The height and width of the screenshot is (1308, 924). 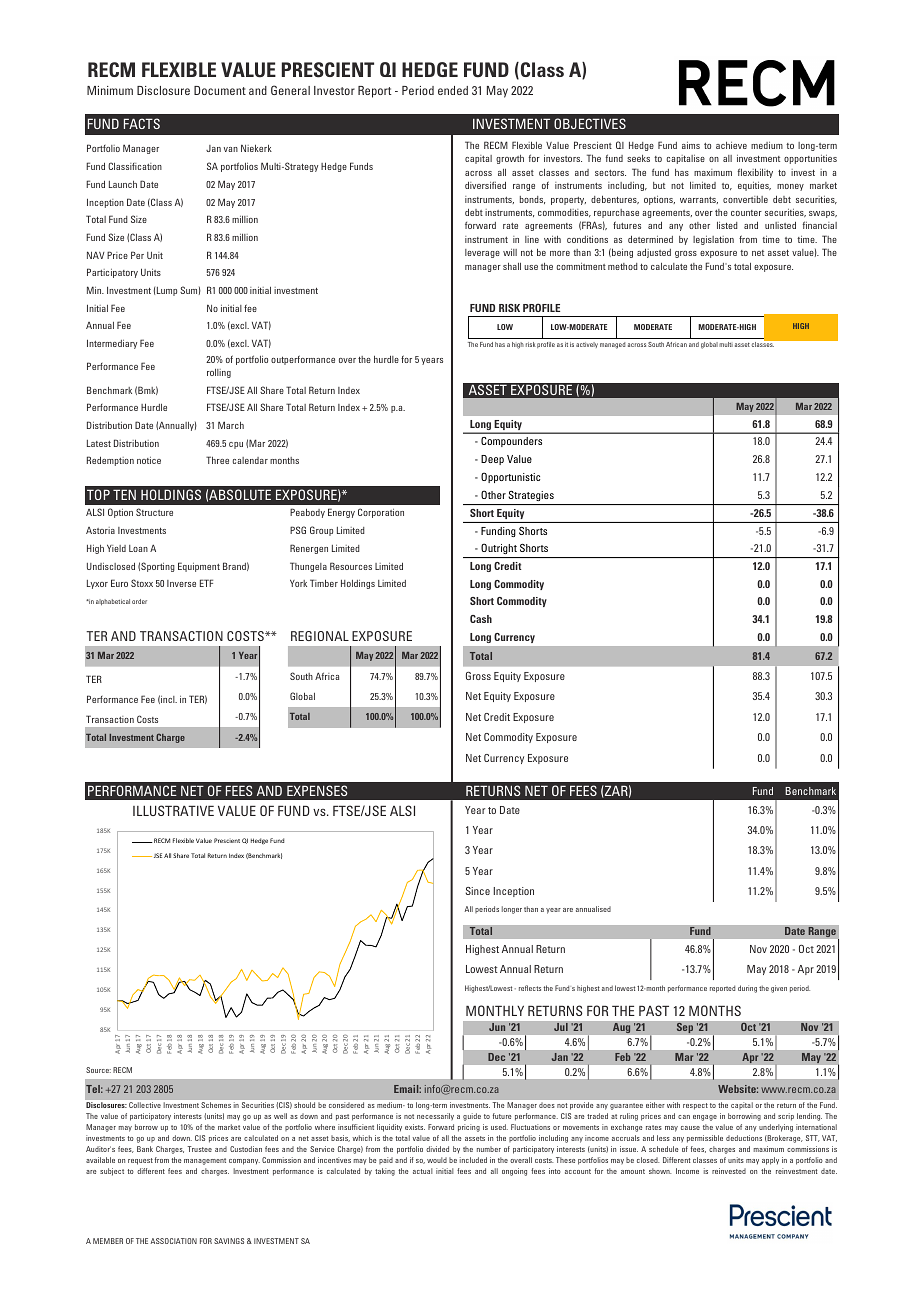 What do you see at coordinates (139, 601) in the screenshot?
I see `order` at bounding box center [139, 601].
